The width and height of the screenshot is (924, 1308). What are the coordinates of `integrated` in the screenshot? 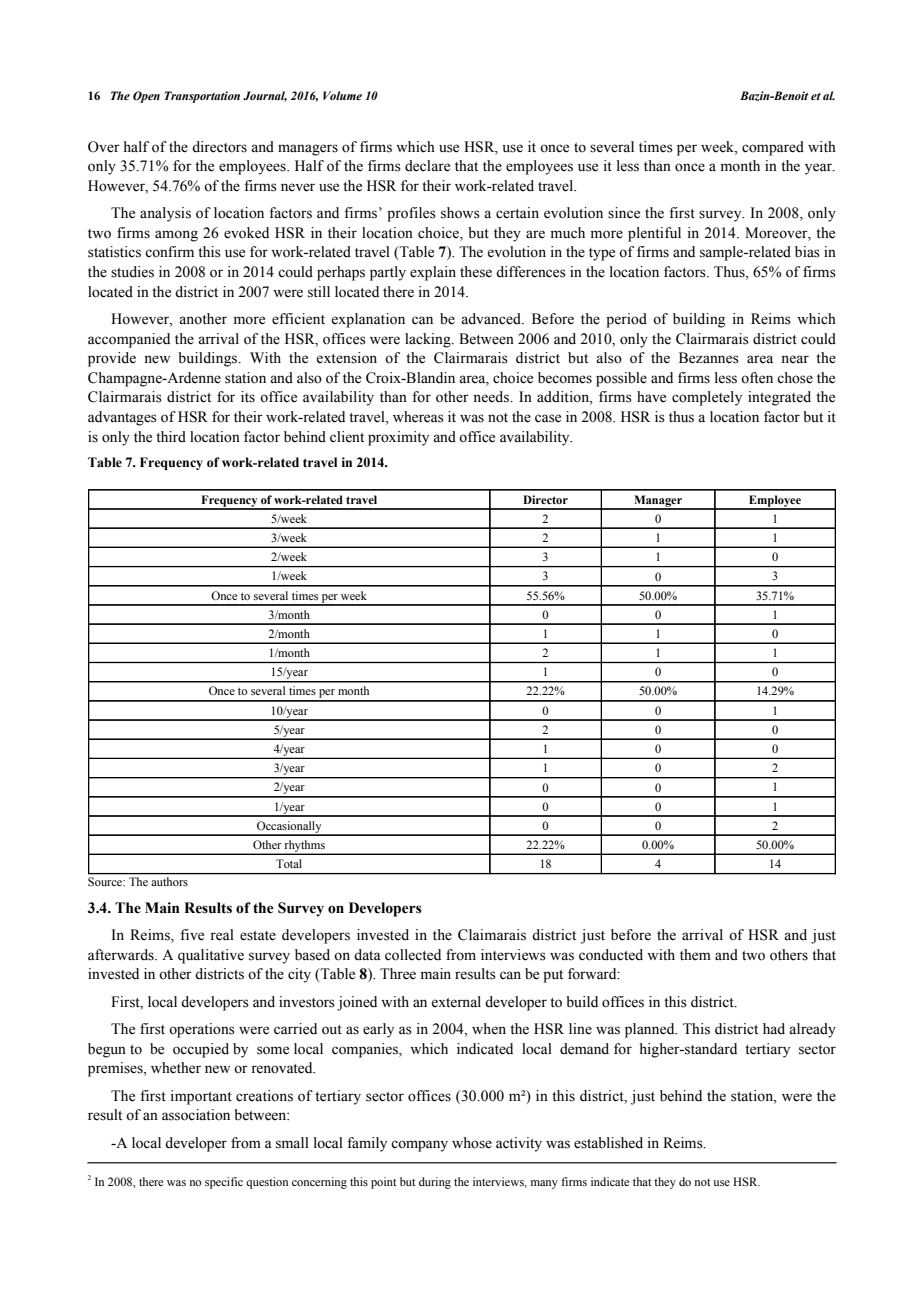 It's located at (779, 398).
